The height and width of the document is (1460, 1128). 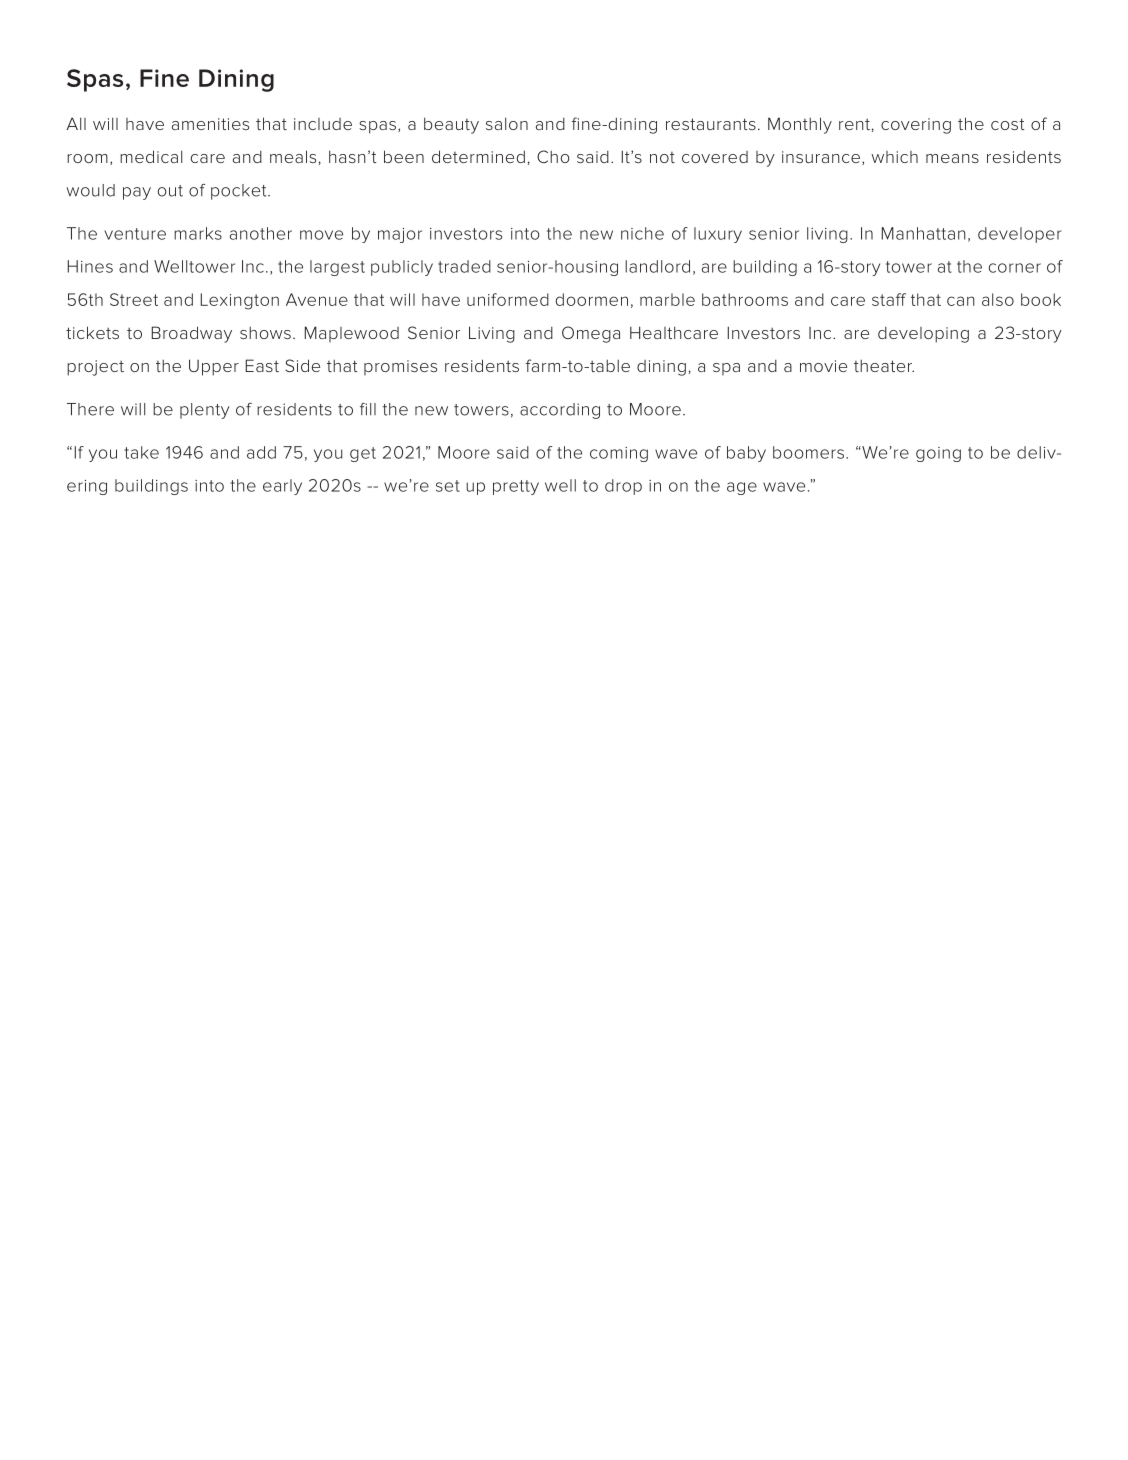 What do you see at coordinates (516, 487) in the document?
I see `pretty` at bounding box center [516, 487].
